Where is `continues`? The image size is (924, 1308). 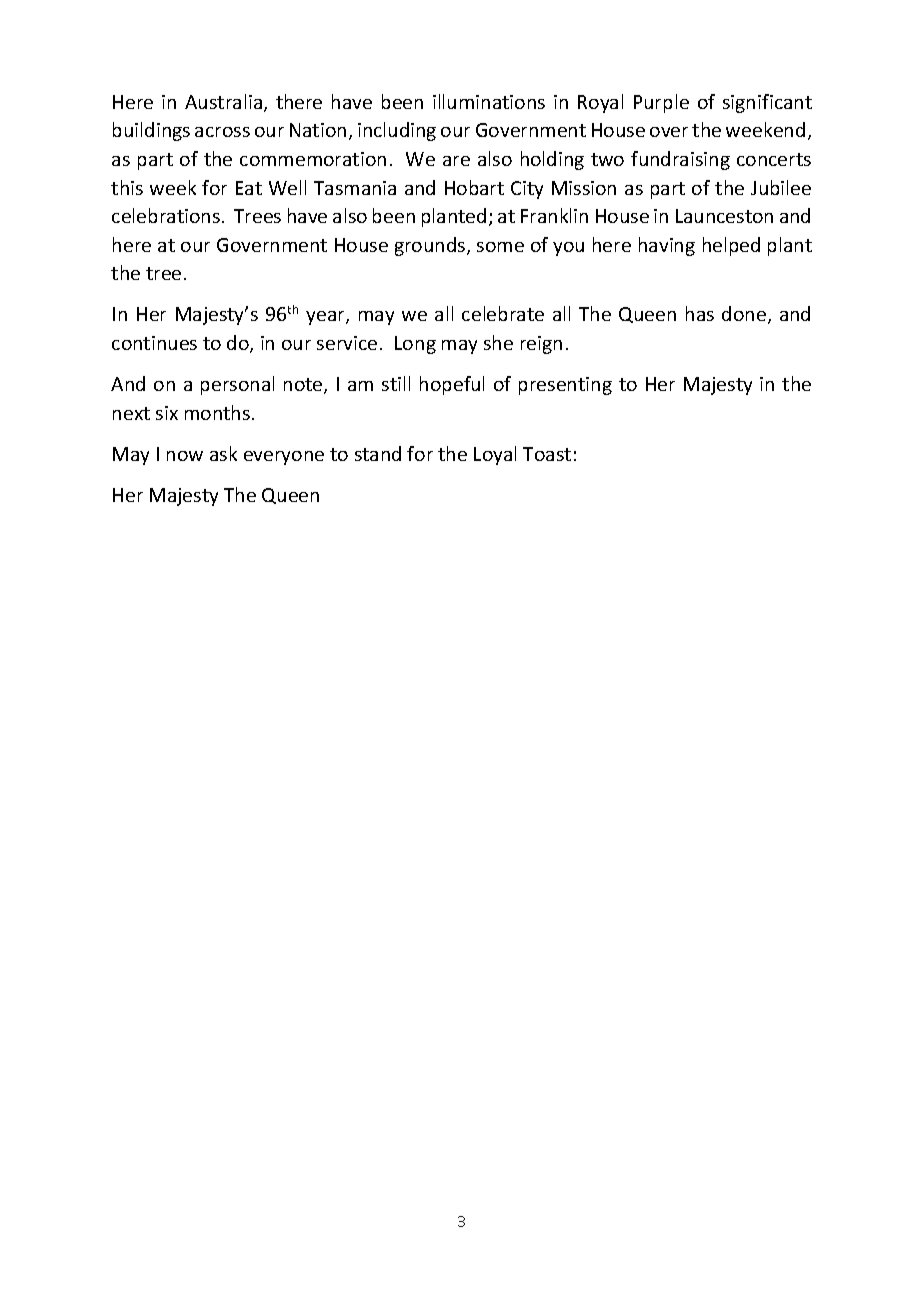 continues is located at coordinates (154, 343).
